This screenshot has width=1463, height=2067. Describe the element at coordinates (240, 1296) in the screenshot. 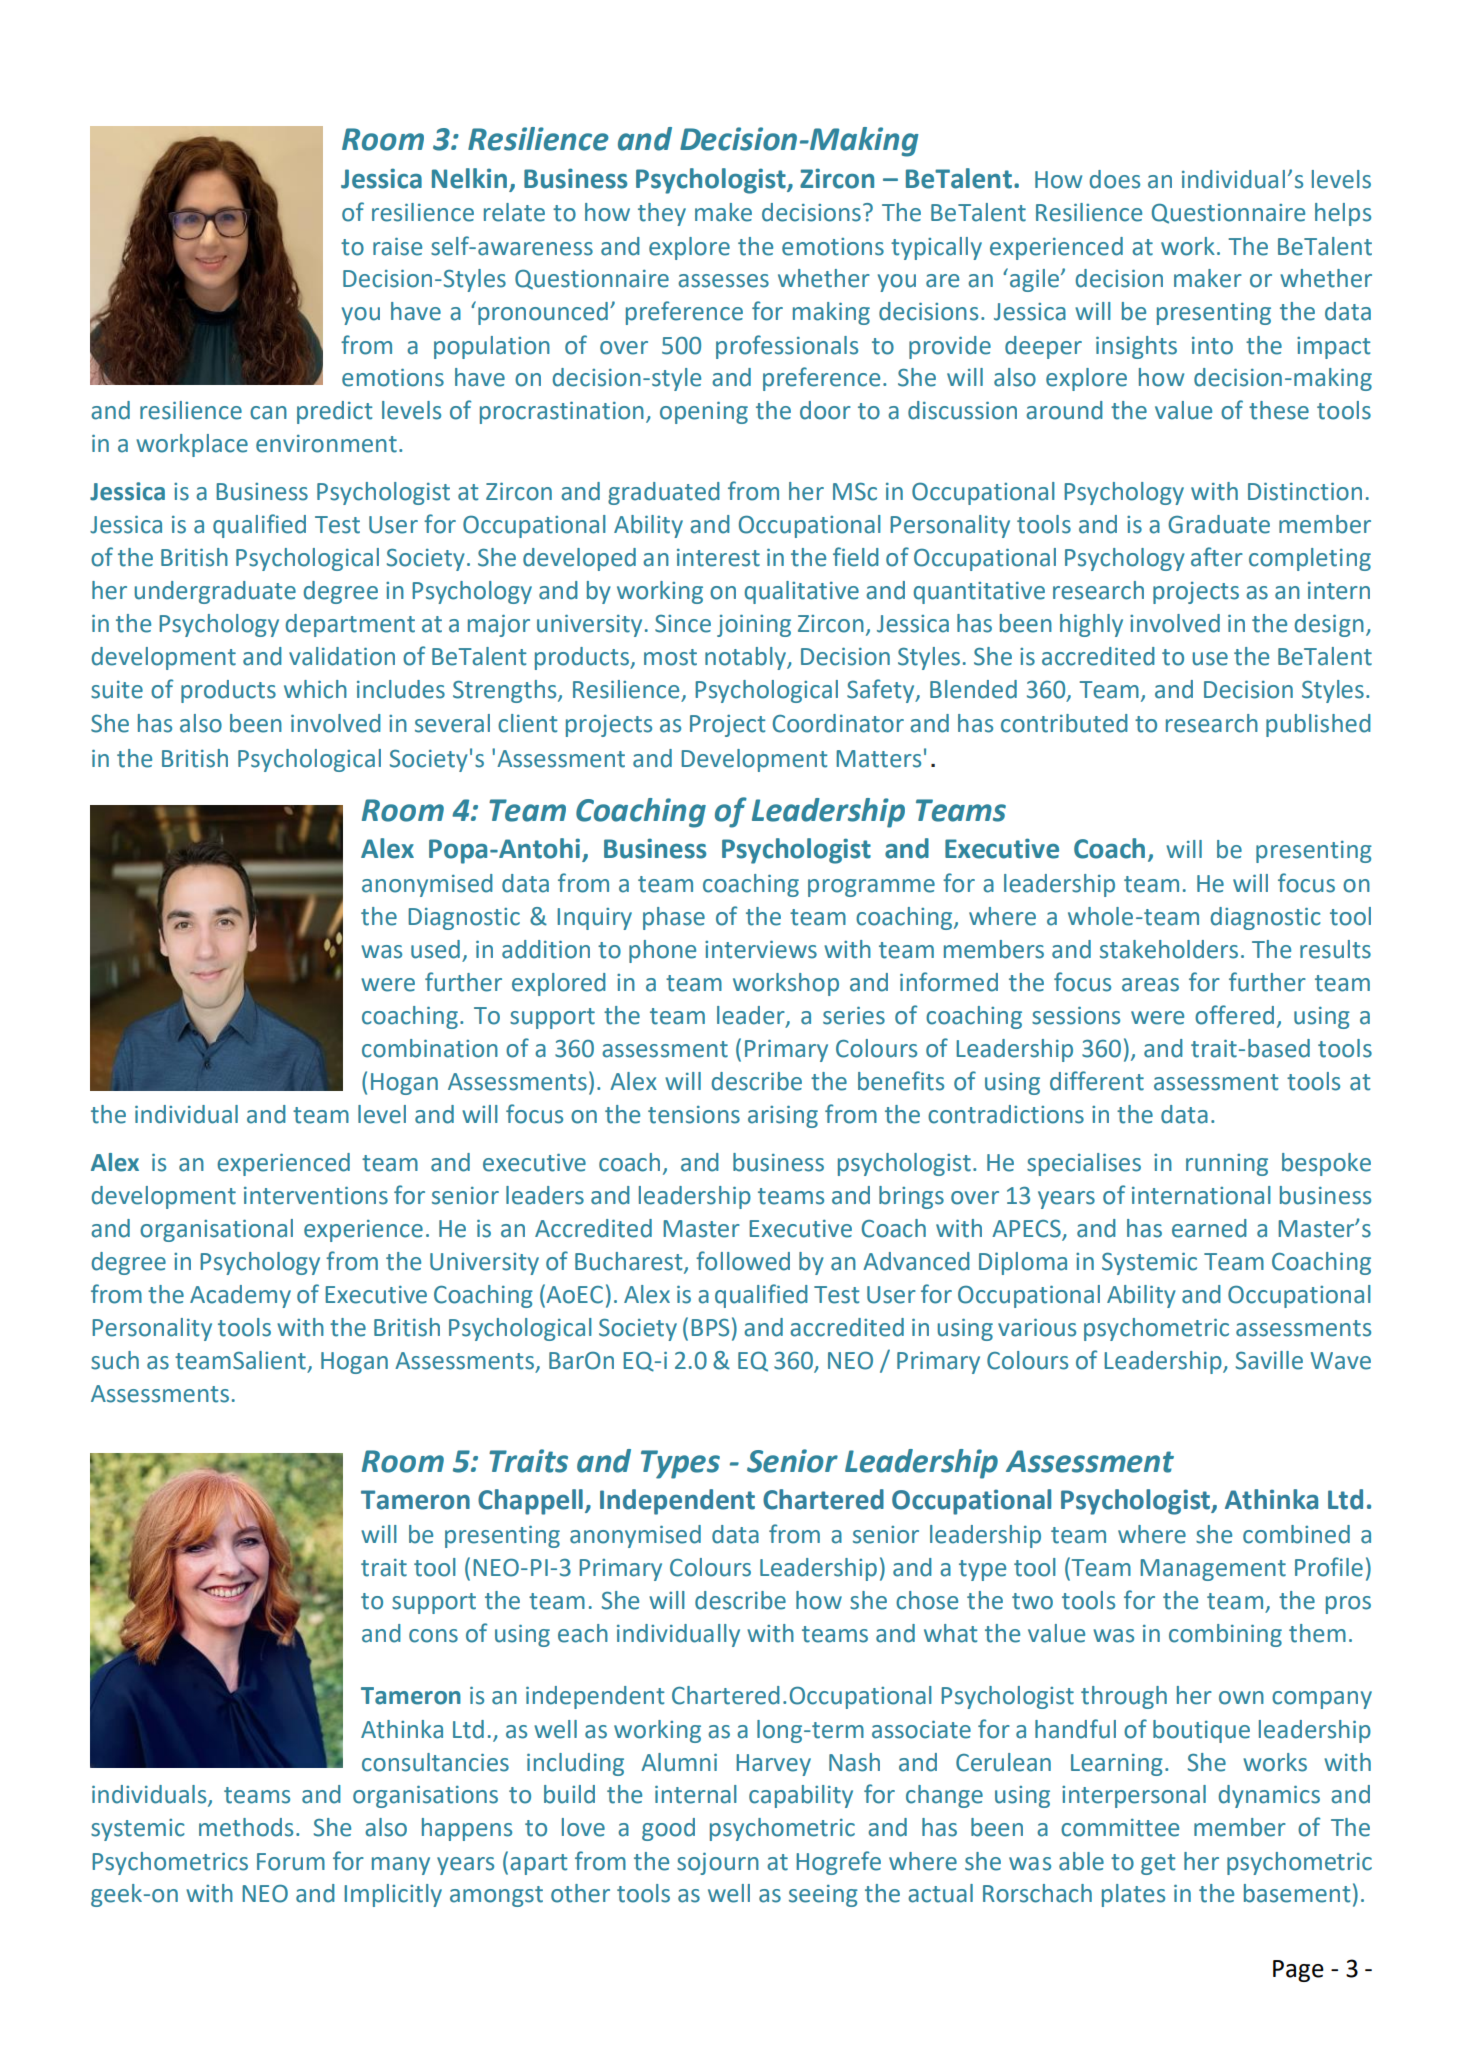

I see `Academy` at that location.
